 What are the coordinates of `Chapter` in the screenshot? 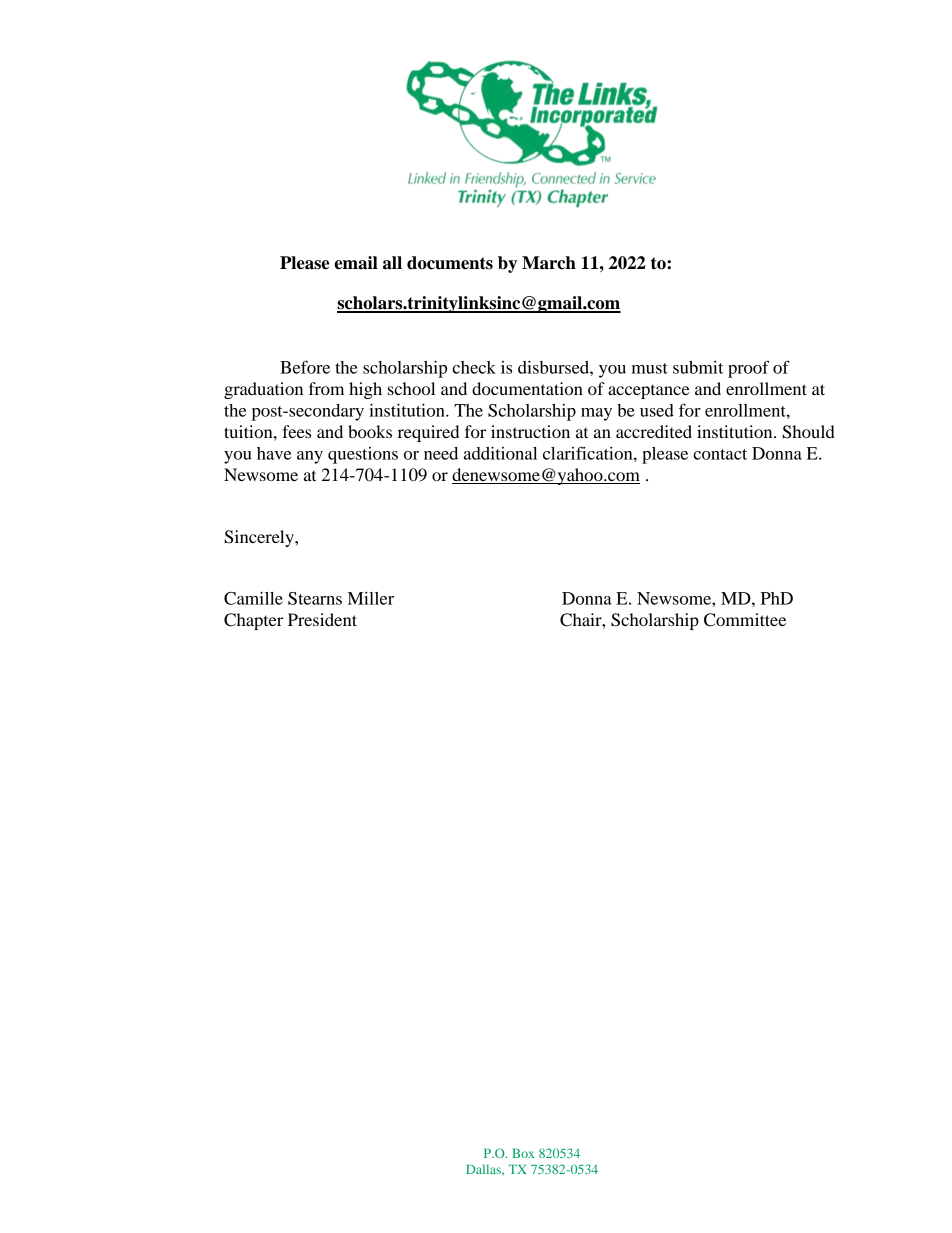 It's located at (253, 621).
